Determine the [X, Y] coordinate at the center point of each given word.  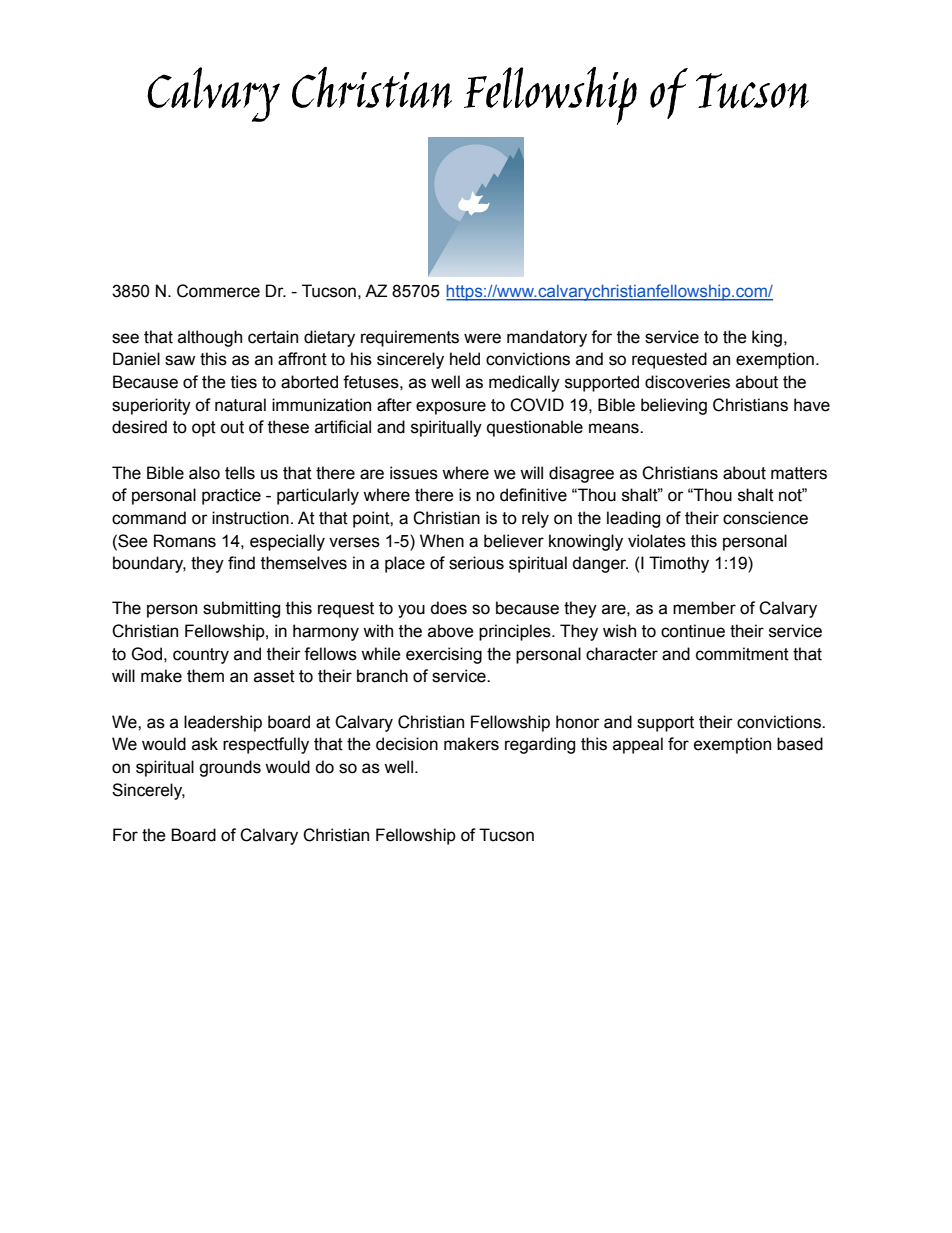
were [482, 338]
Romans [185, 541]
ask [205, 744]
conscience [765, 518]
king [767, 338]
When [442, 541]
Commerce [218, 291]
